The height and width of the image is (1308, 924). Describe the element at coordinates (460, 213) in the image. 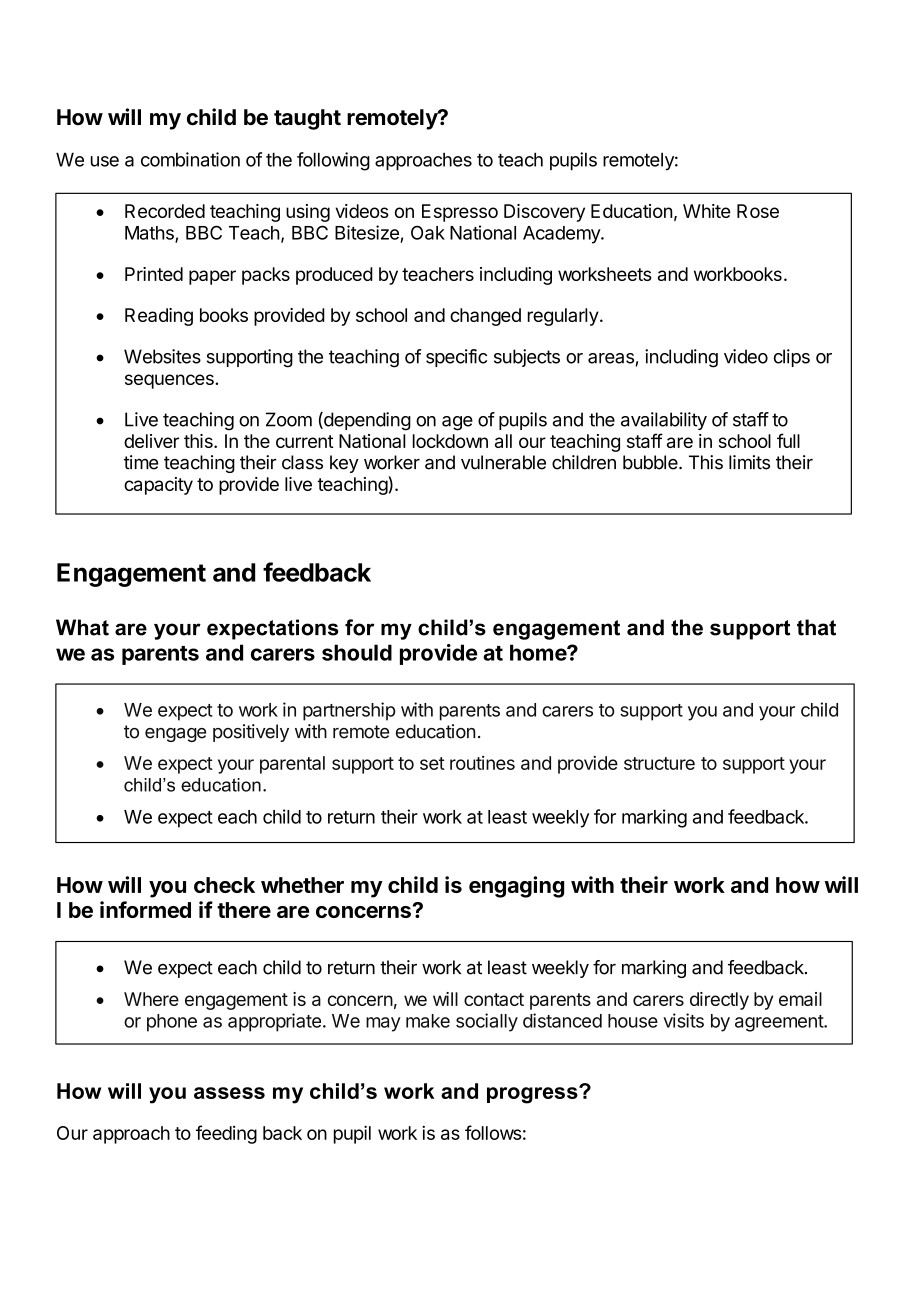

I see `Espresso` at that location.
